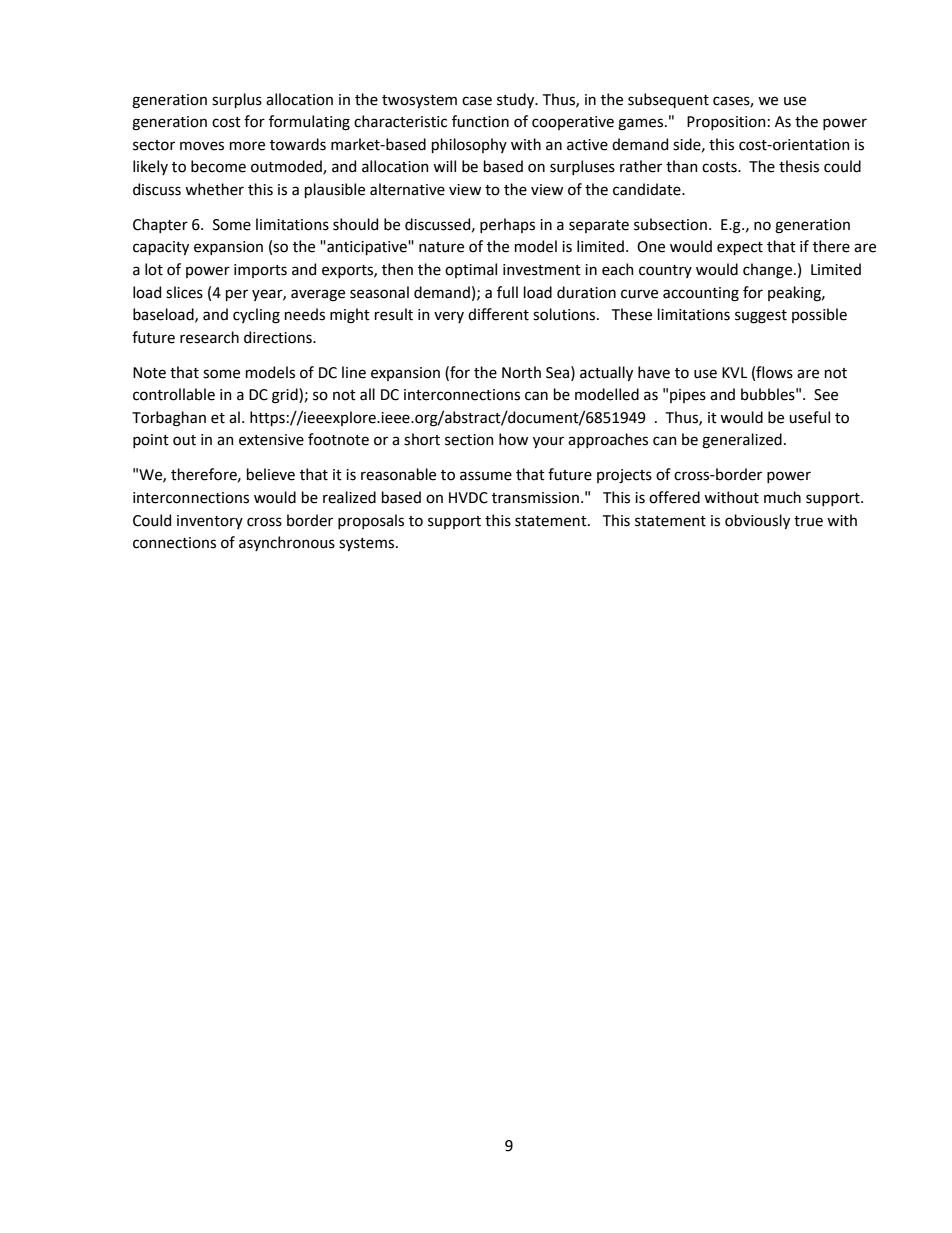  I want to click on how, so click(513, 439).
